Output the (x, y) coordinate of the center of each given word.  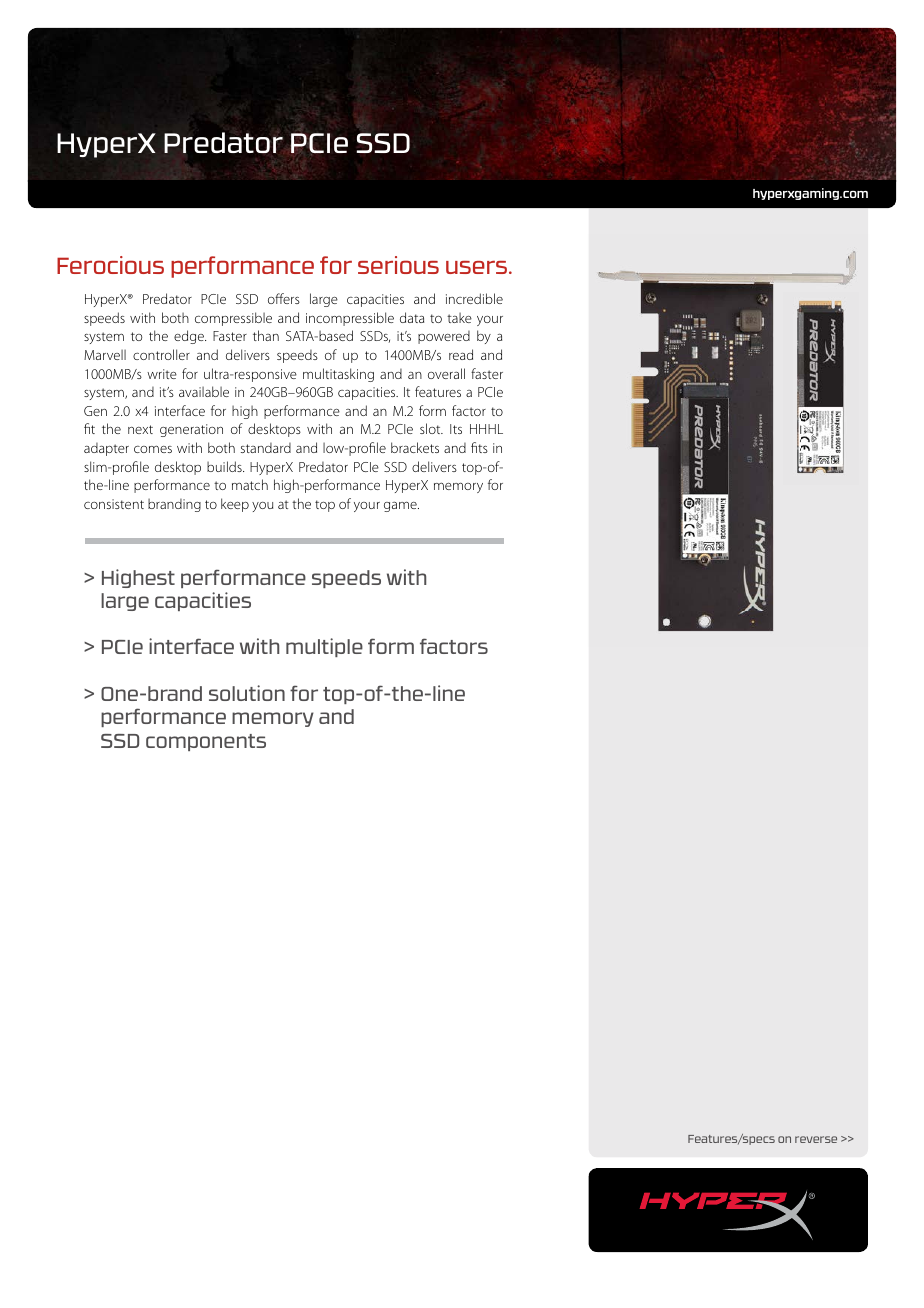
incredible (474, 298)
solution (247, 693)
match (250, 484)
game (401, 506)
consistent (114, 504)
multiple (324, 647)
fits (479, 447)
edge (190, 337)
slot (431, 428)
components (206, 742)
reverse (816, 1139)
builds (225, 466)
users (476, 267)
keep (235, 505)
